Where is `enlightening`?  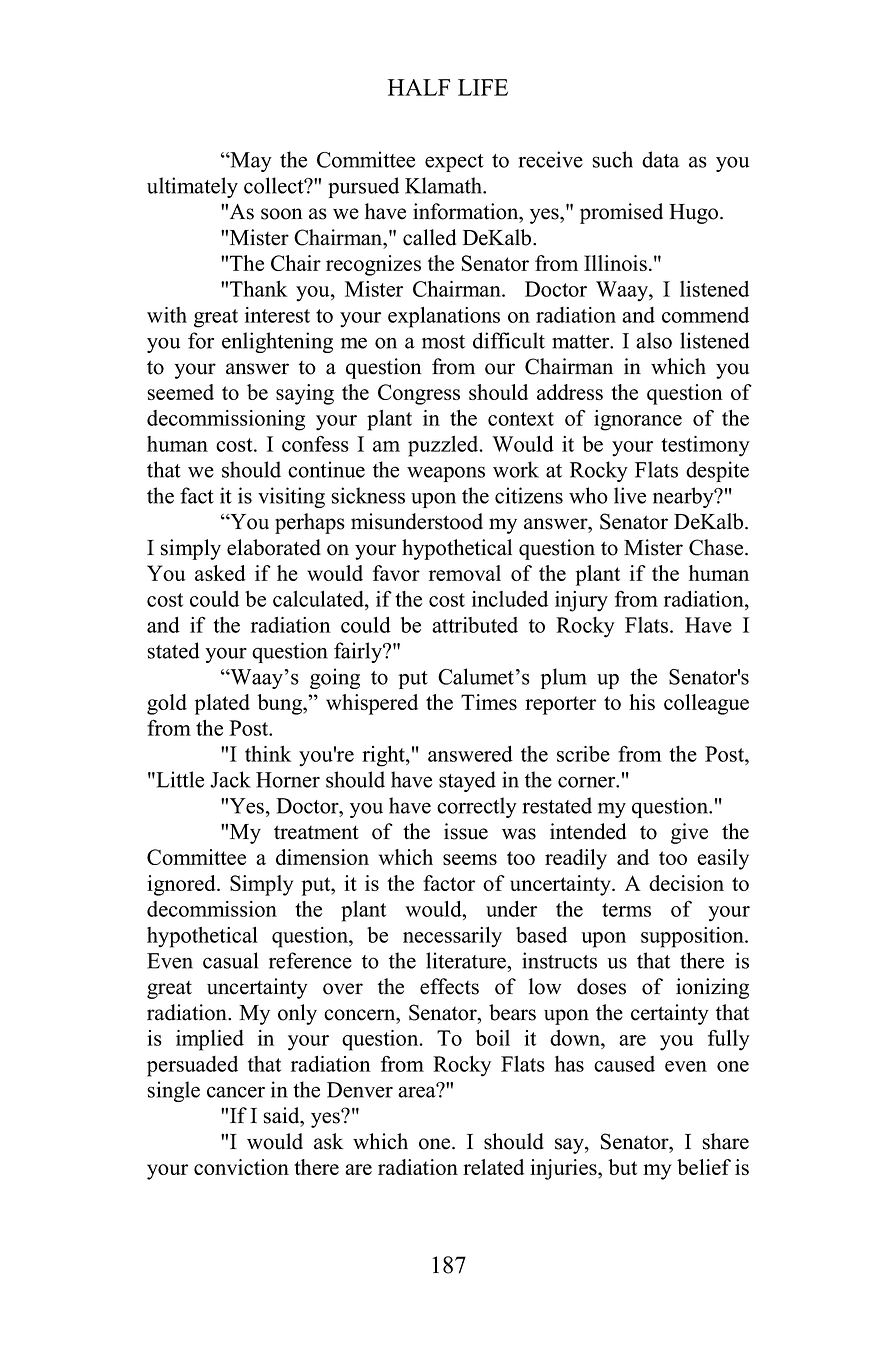 enlightening is located at coordinates (277, 342).
